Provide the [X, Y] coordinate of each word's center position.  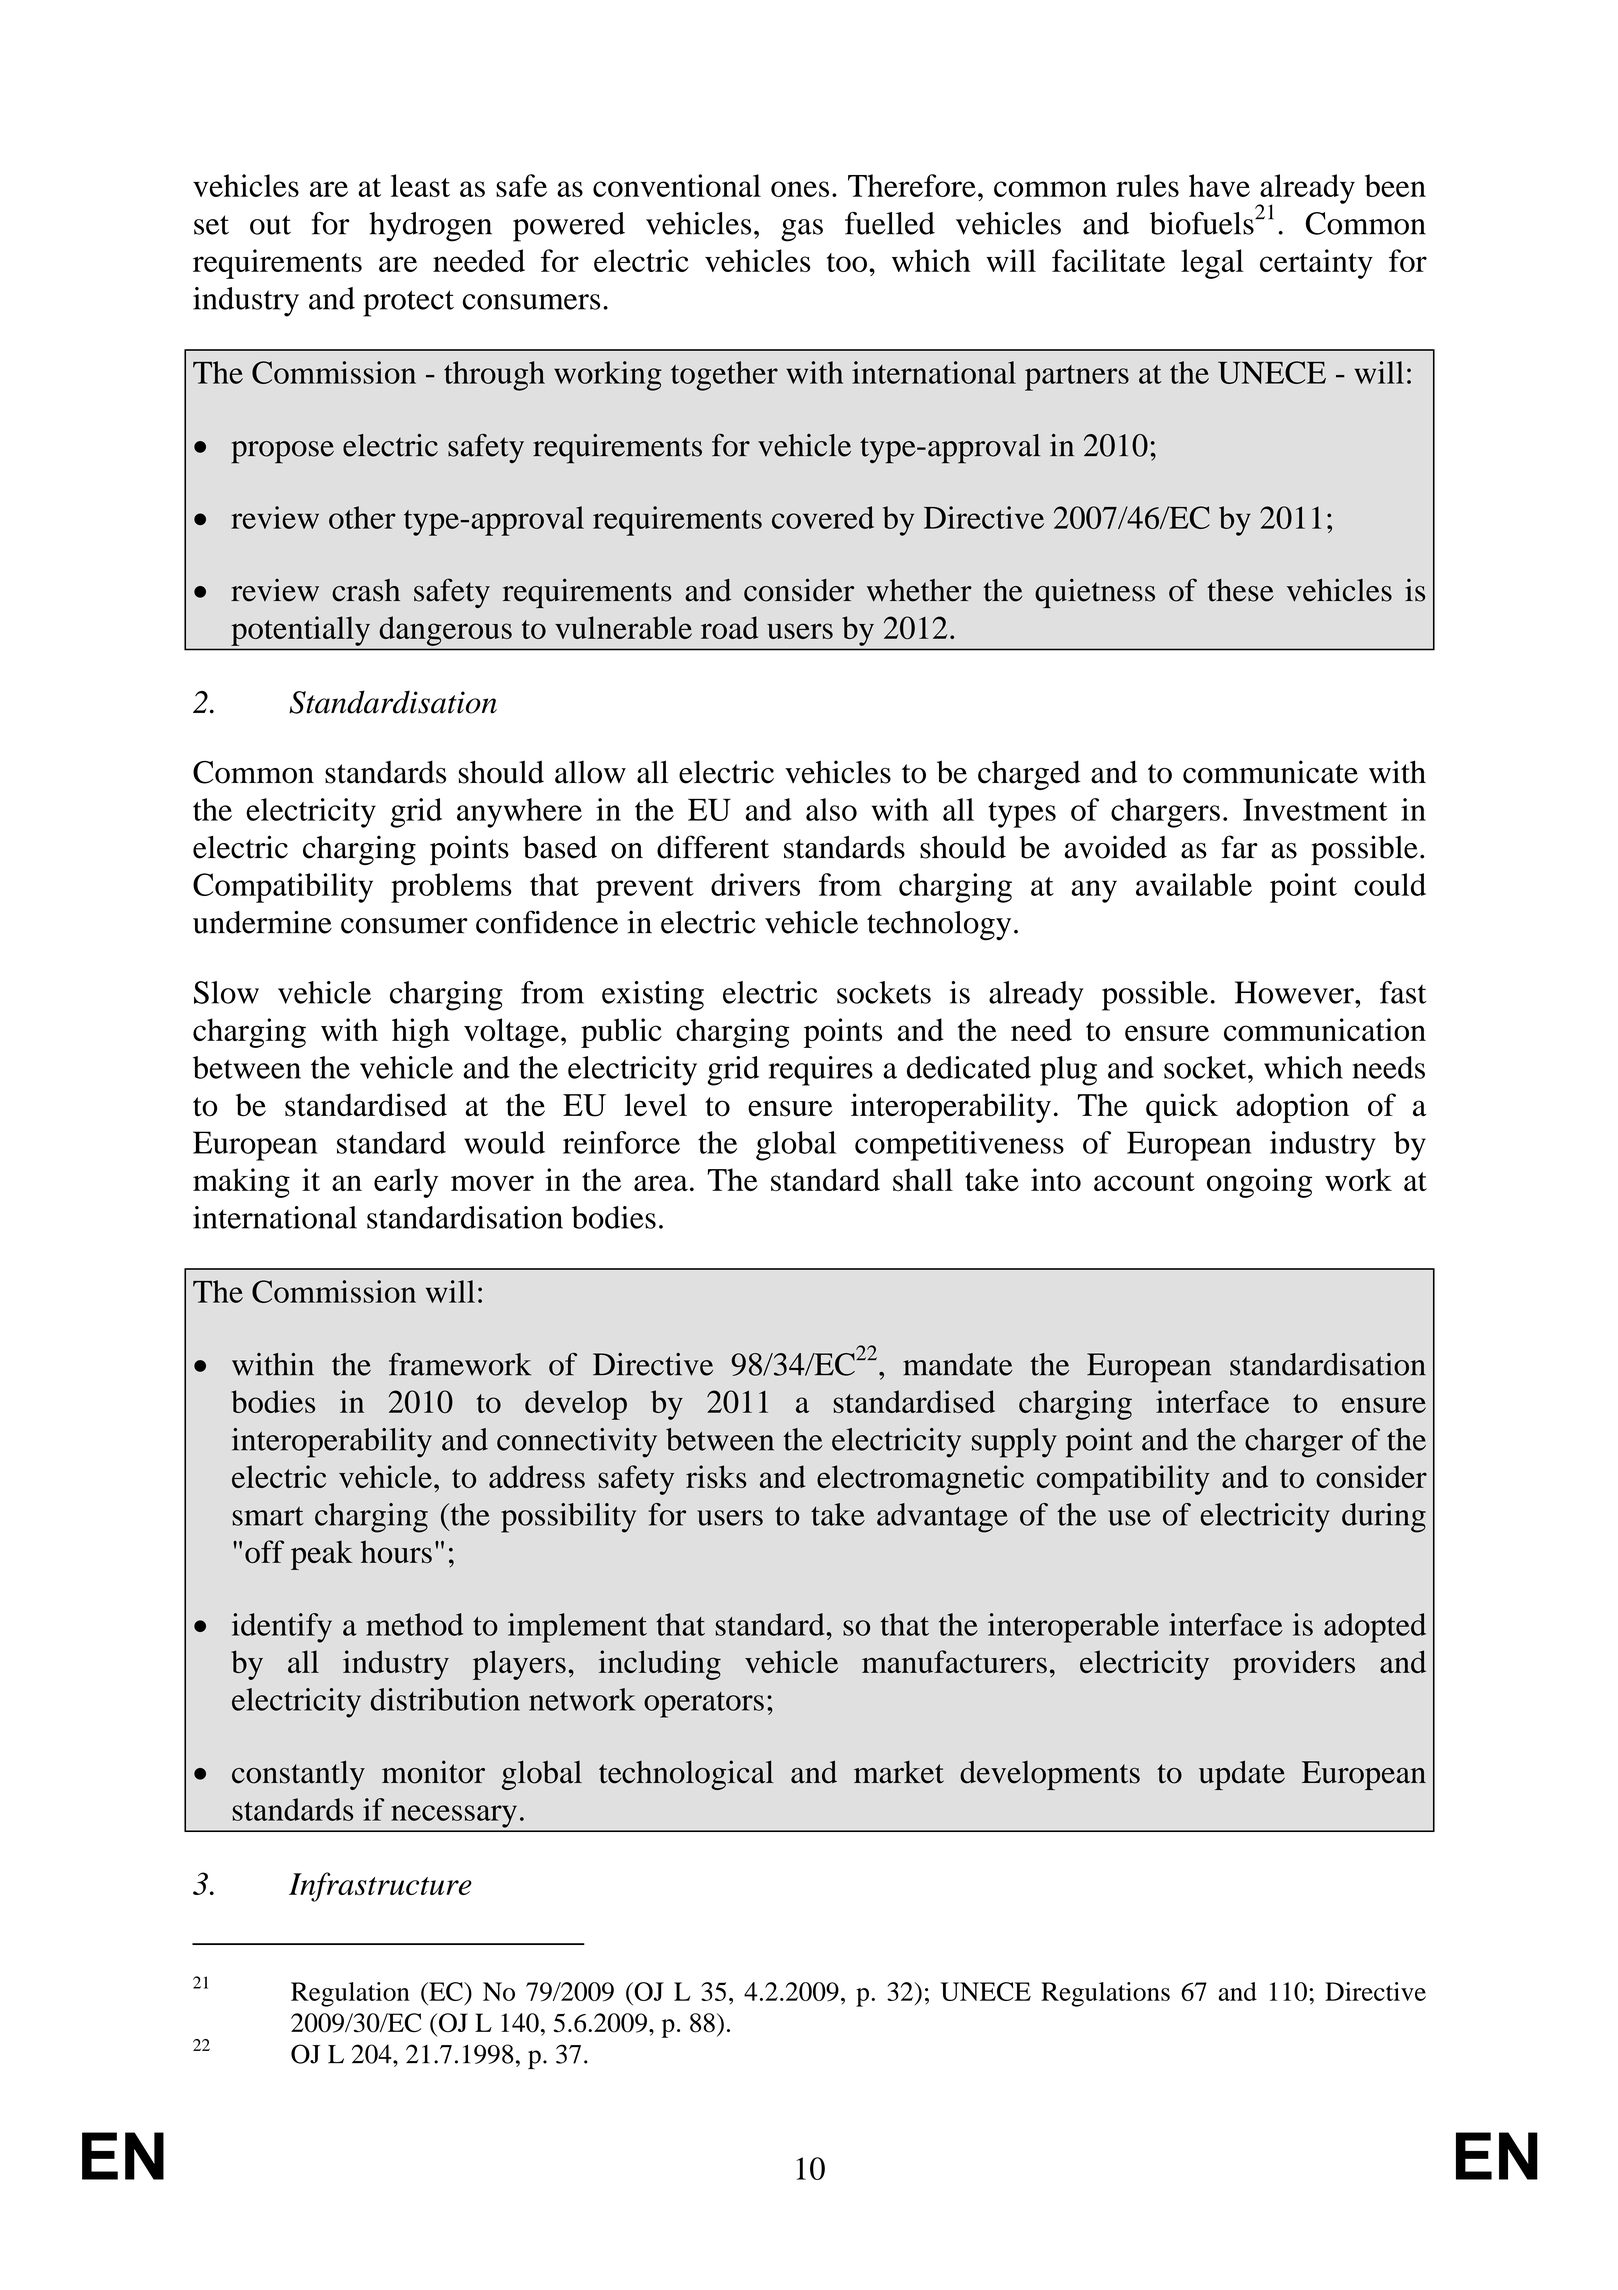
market [899, 1772]
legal [1212, 264]
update [1242, 1775]
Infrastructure [380, 1887]
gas [802, 230]
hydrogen [430, 227]
